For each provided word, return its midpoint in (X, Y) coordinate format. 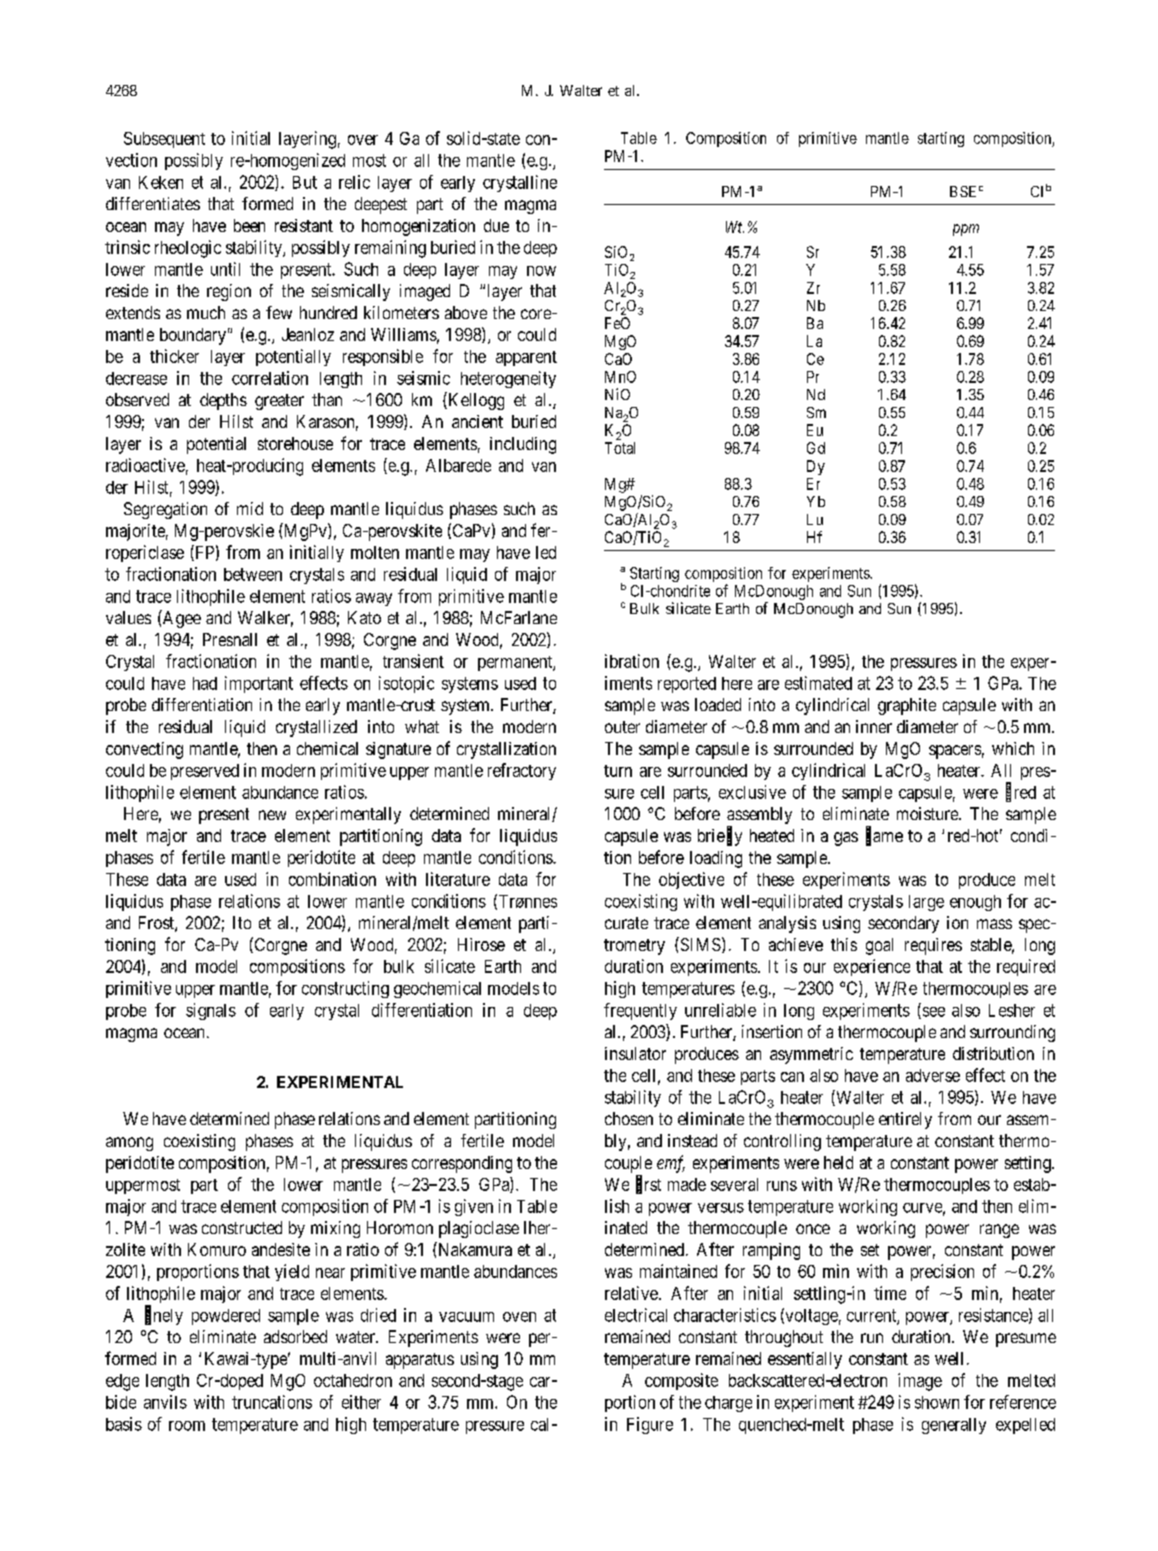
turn (618, 771)
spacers (955, 752)
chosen (629, 1118)
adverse (933, 1075)
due (496, 225)
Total (620, 448)
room (187, 1426)
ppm (966, 230)
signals (211, 1011)
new (272, 815)
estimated (818, 683)
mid (250, 508)
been (249, 225)
